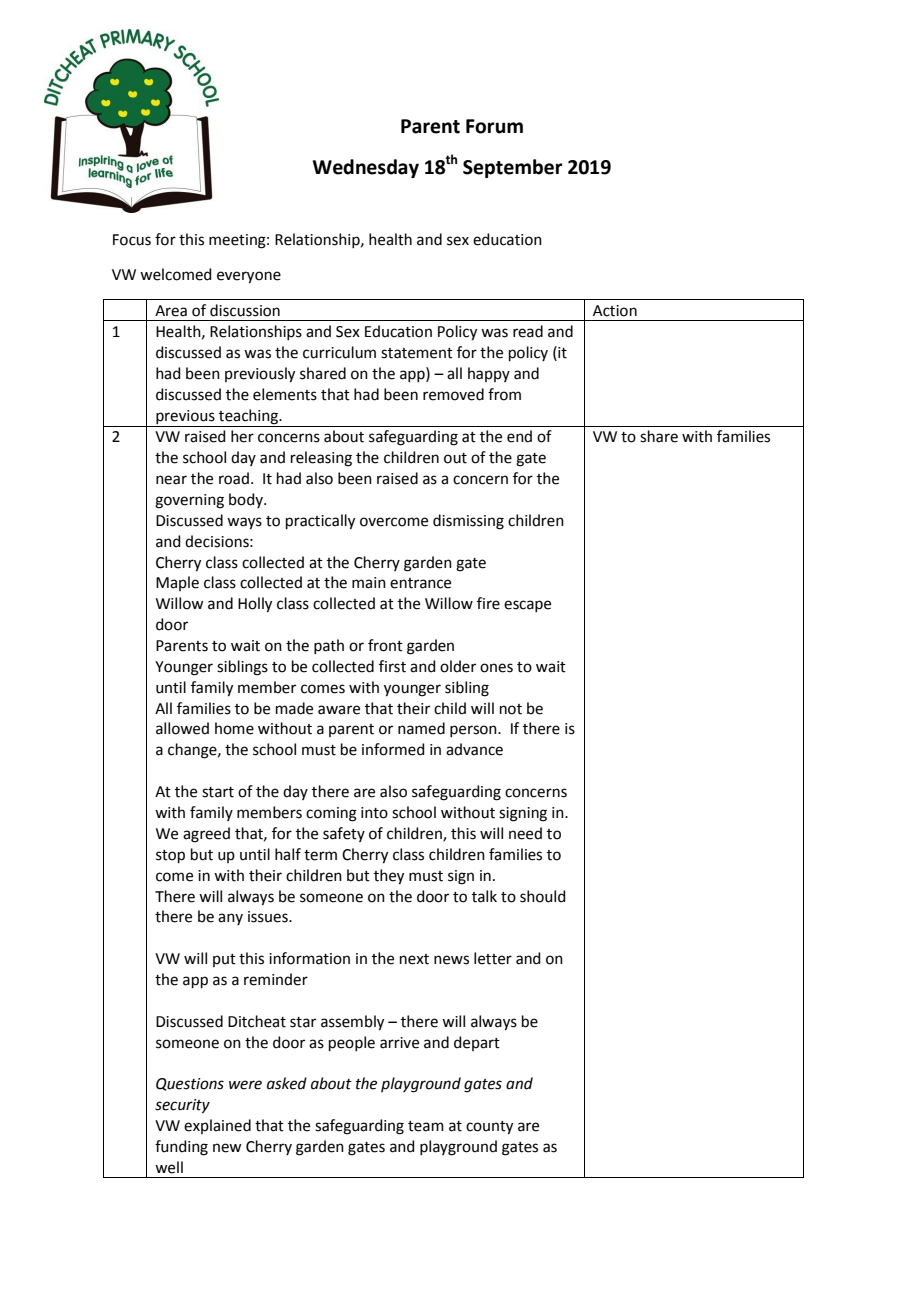 Image resolution: width=924 pixels, height=1308 pixels. What do you see at coordinates (365, 168) in the screenshot?
I see `Wednesday` at bounding box center [365, 168].
